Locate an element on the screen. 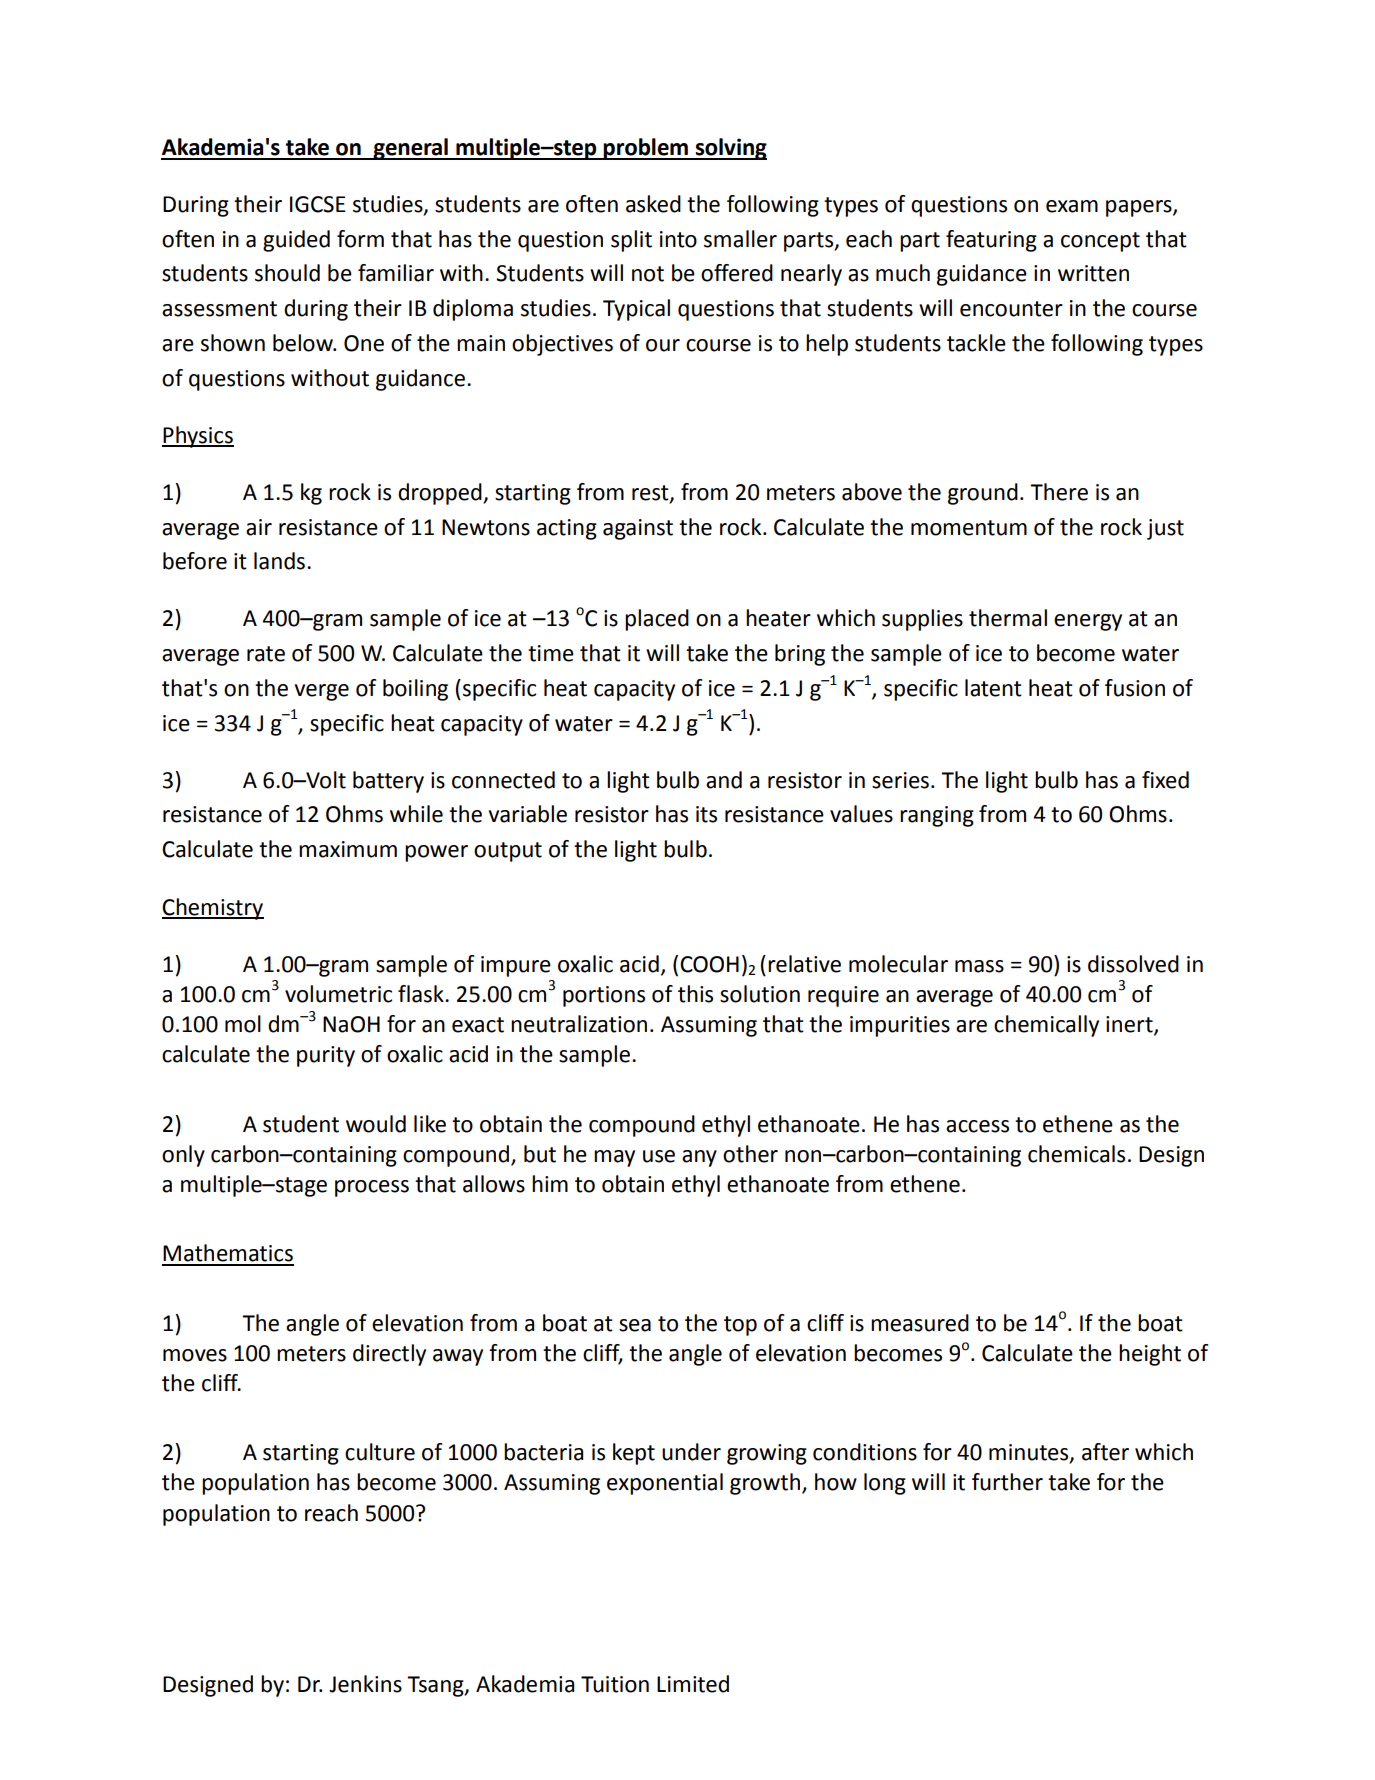  Jenkins is located at coordinates (365, 1684).
